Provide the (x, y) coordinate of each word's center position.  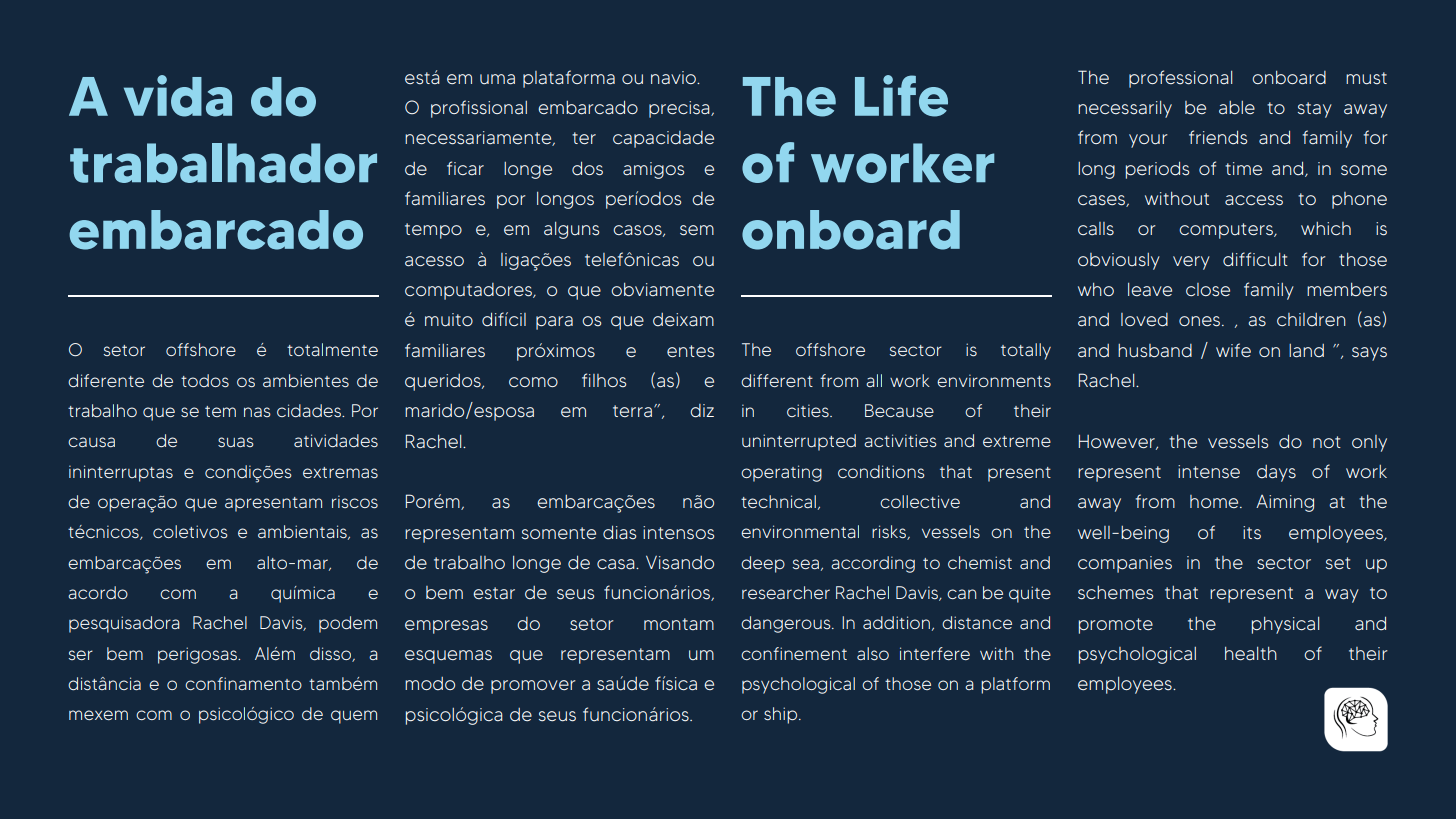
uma (497, 79)
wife (1233, 350)
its (1252, 533)
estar (494, 593)
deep (763, 564)
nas (257, 412)
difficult (1255, 259)
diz (702, 411)
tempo (433, 231)
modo (430, 684)
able (1237, 108)
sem (697, 230)
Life (901, 96)
